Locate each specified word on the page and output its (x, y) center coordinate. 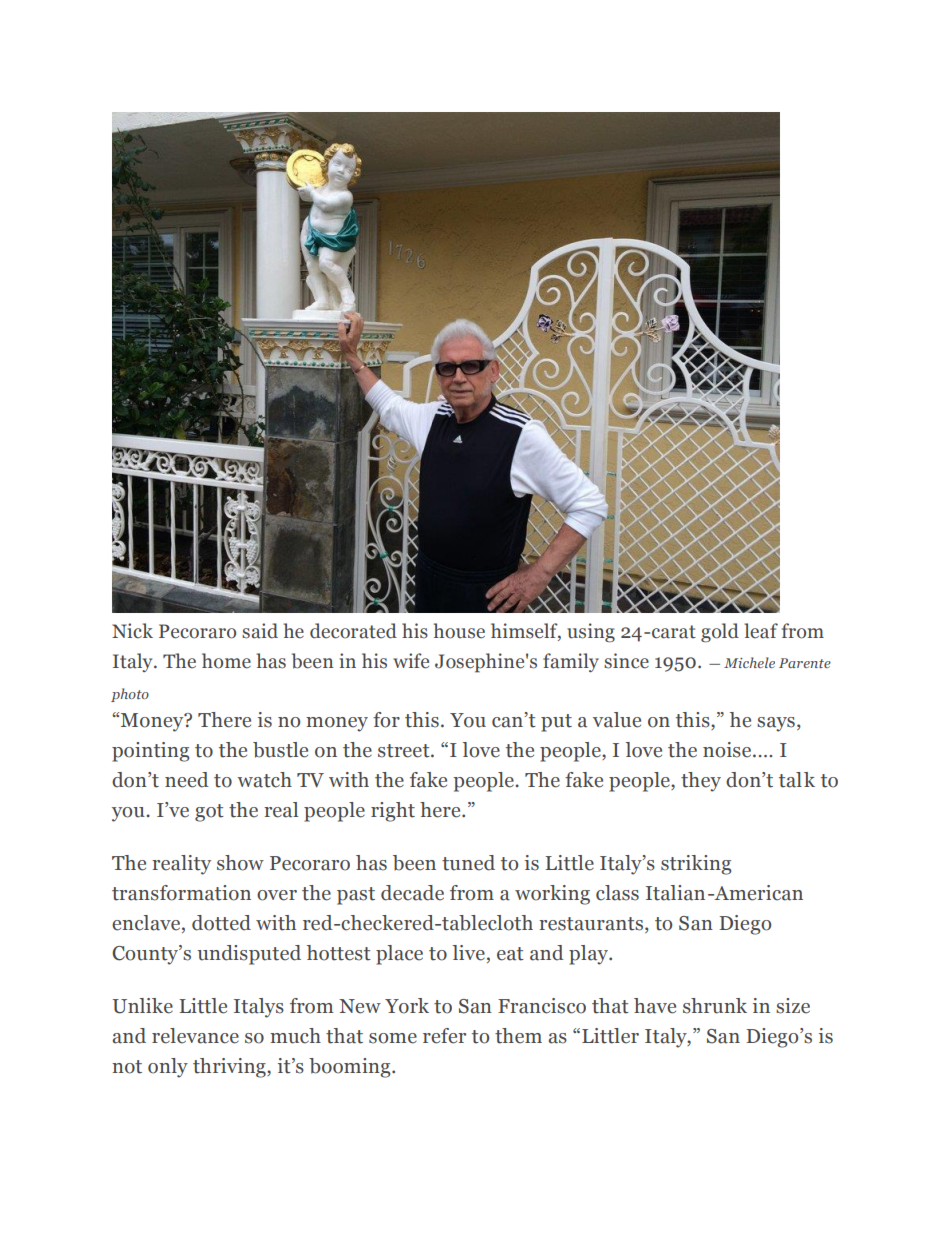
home (226, 661)
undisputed (249, 955)
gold (720, 633)
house (459, 631)
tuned (468, 863)
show (240, 863)
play (590, 955)
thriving (230, 1068)
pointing (150, 752)
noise (728, 750)
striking (696, 865)
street (405, 751)
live (469, 953)
